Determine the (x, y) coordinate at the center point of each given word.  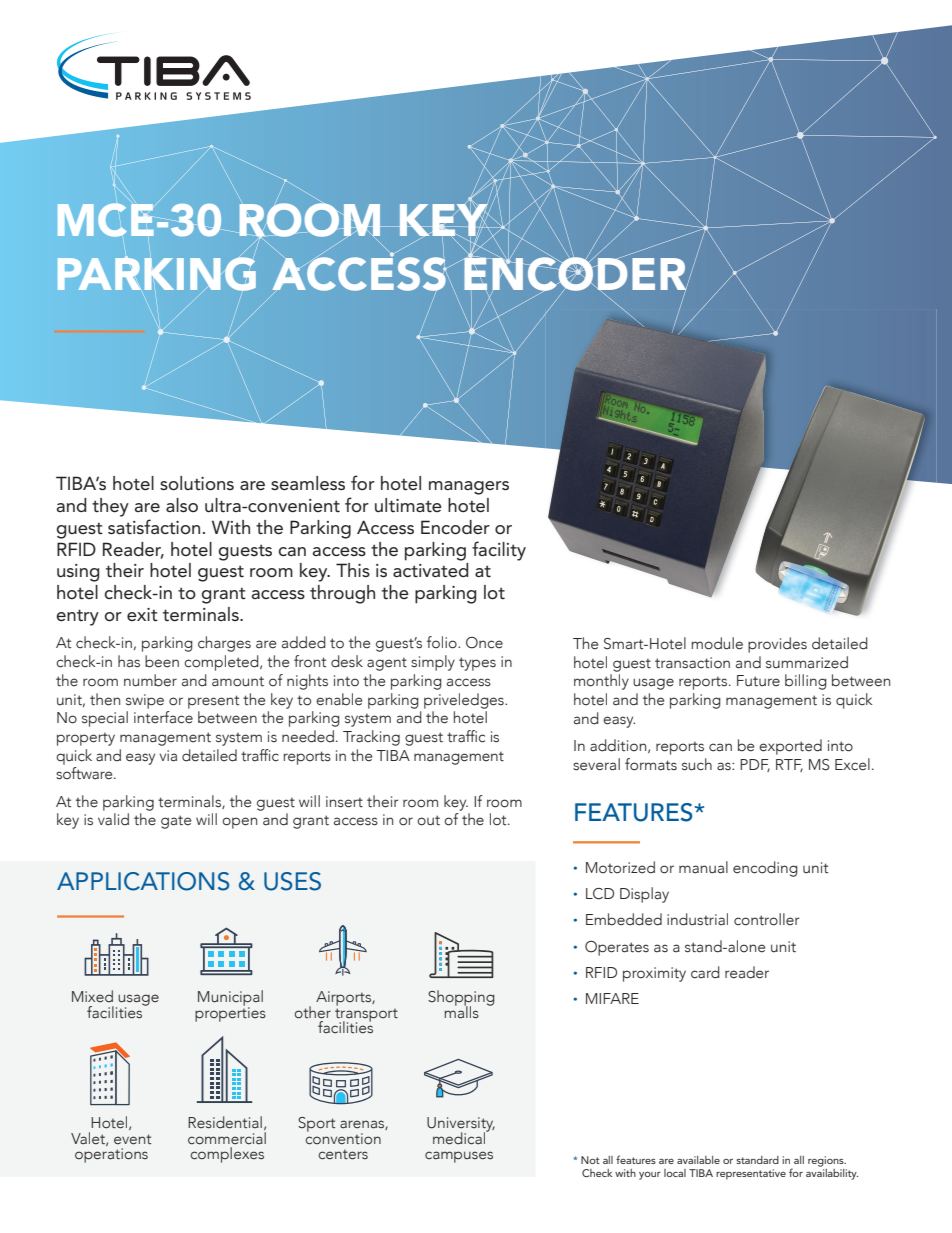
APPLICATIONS (143, 881)
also (182, 505)
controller (767, 919)
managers (469, 488)
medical (460, 1137)
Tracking (371, 738)
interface (163, 717)
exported (790, 747)
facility (499, 551)
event (132, 1139)
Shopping (461, 999)
